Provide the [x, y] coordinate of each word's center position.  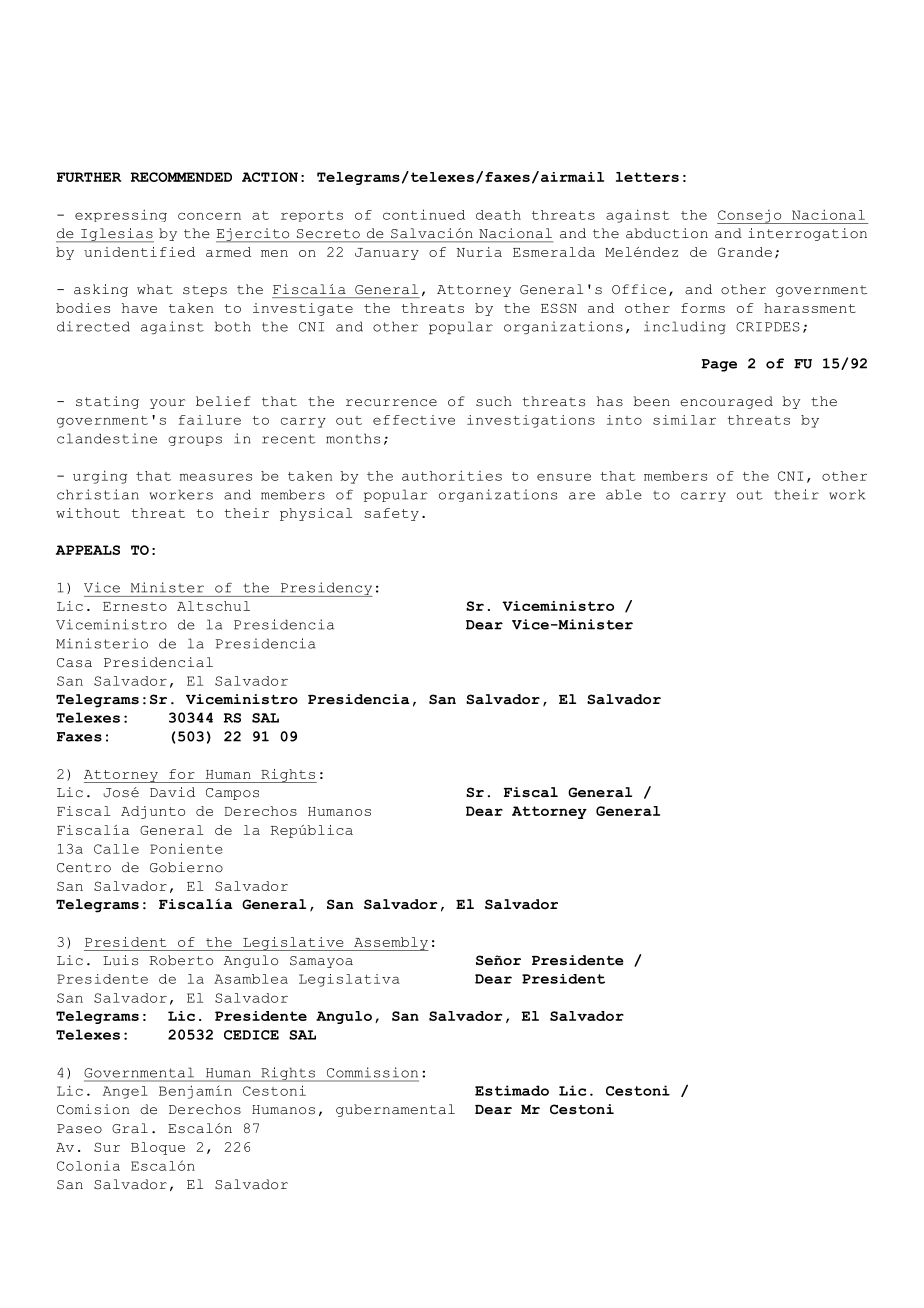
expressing [121, 215]
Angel [125, 1092]
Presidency [325, 589]
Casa [74, 663]
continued [424, 214]
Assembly [390, 944]
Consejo [750, 217]
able [624, 494]
